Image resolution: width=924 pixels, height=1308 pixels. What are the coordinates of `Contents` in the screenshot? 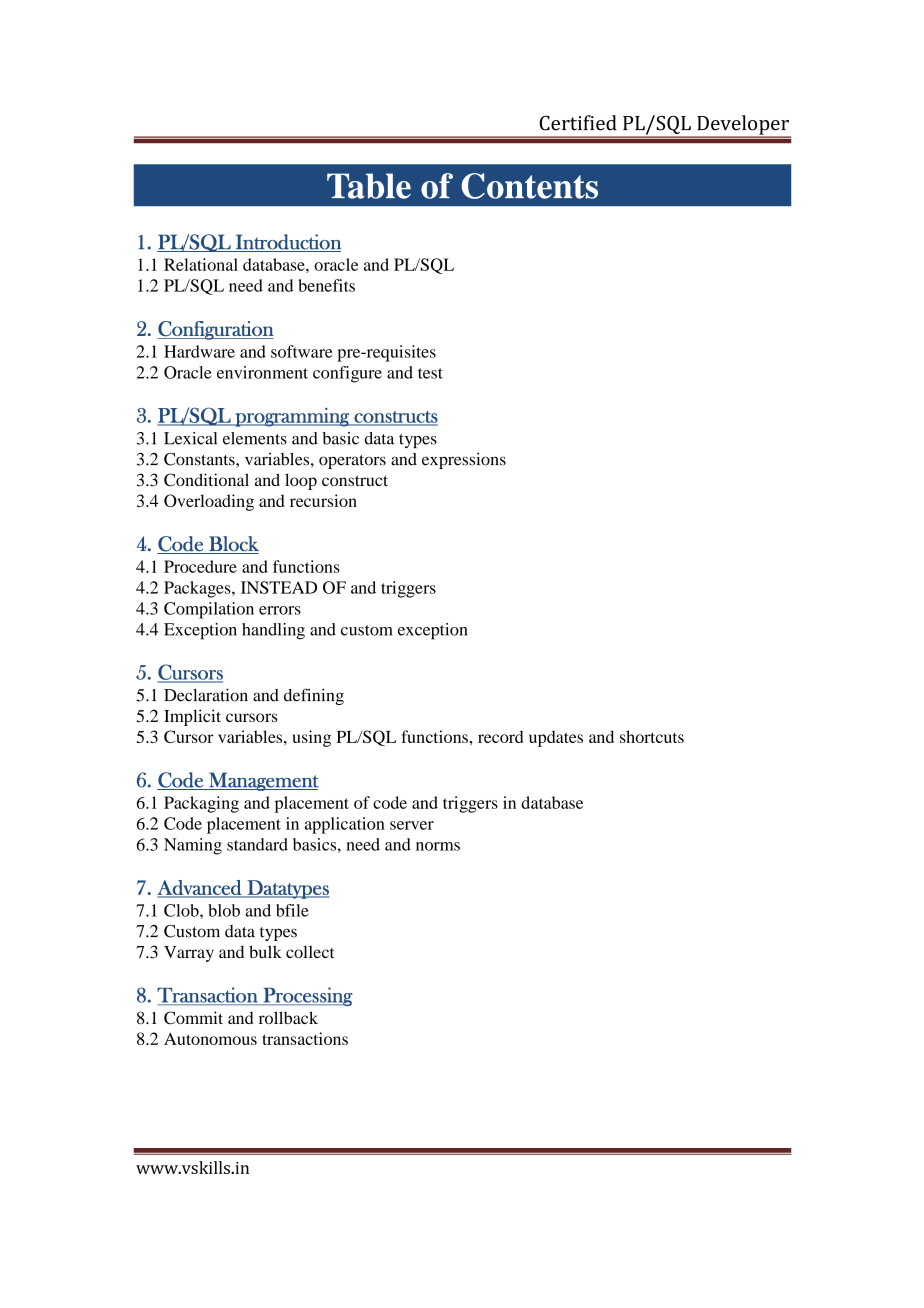 It's located at (529, 186).
